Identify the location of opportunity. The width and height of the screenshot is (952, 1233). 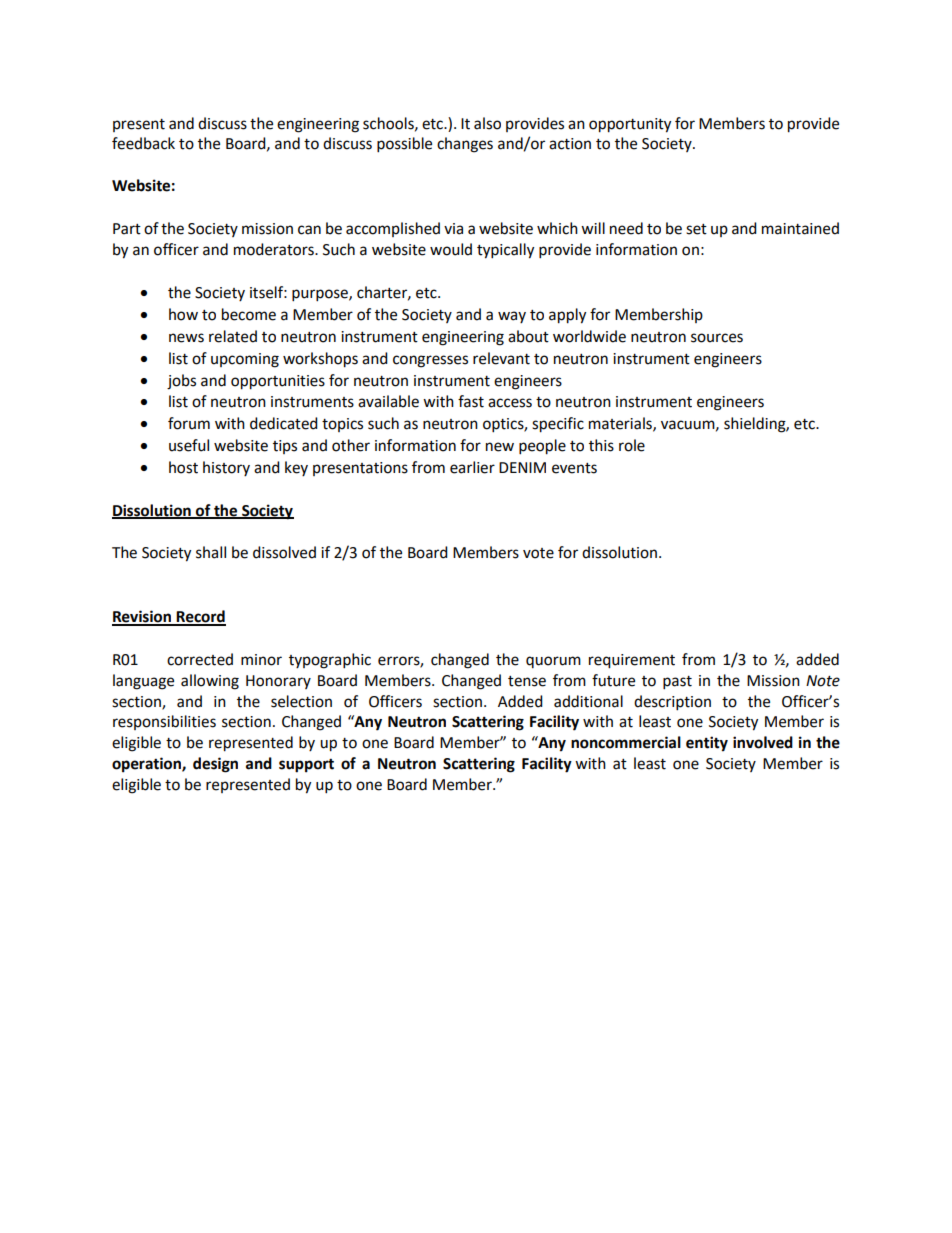
(630, 125).
